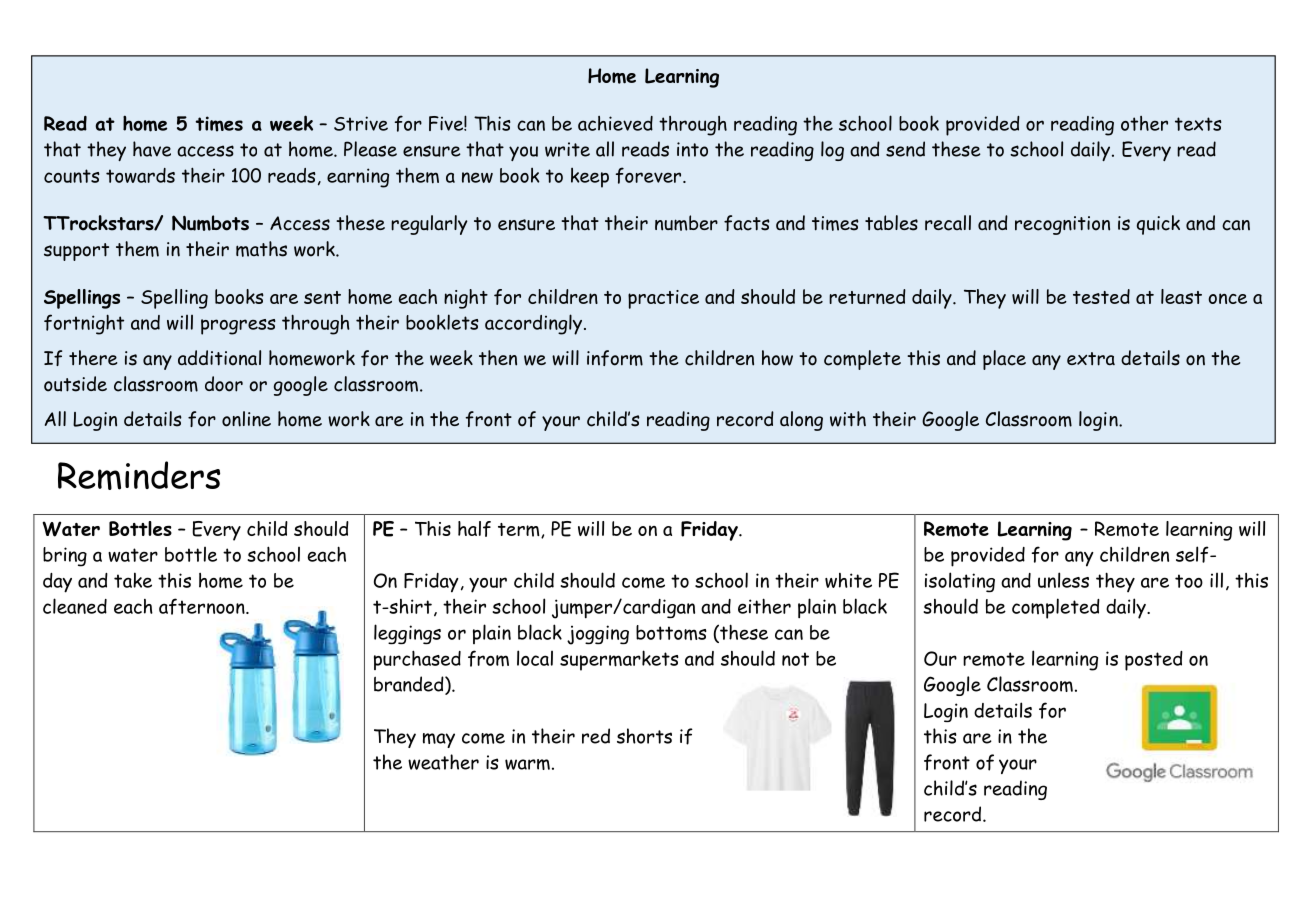 This screenshot has height=924, width=1308. What do you see at coordinates (764, 606) in the screenshot?
I see `either` at bounding box center [764, 606].
